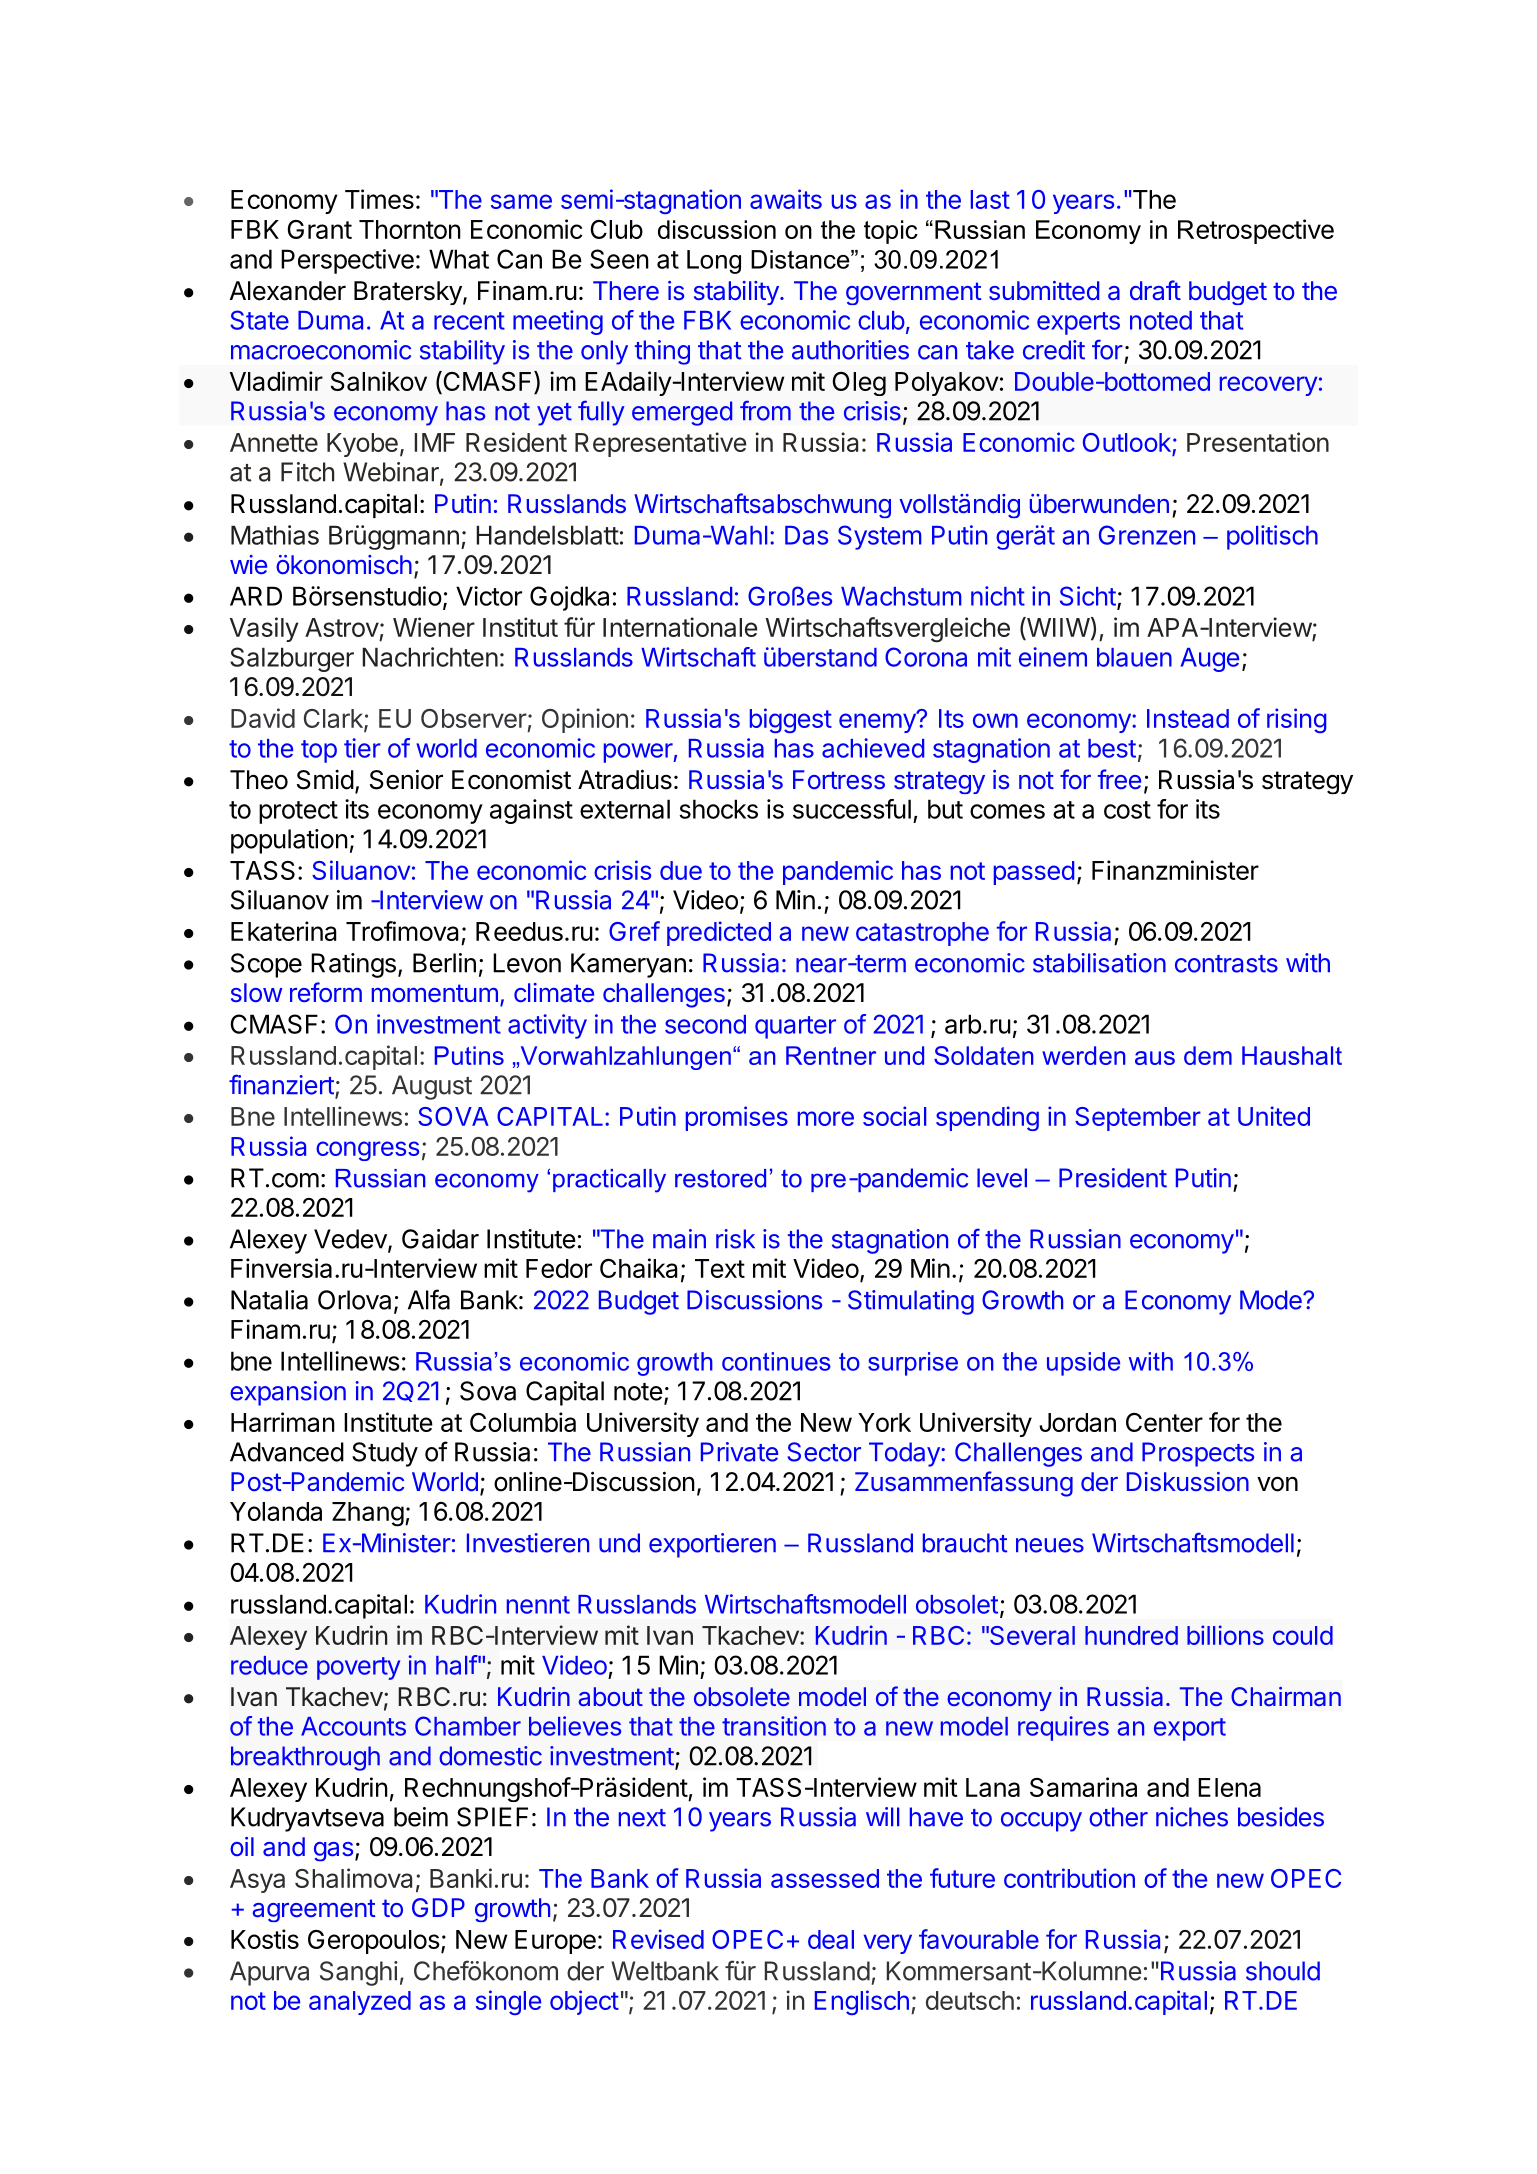  What do you see at coordinates (367, 1151) in the document?
I see `congress` at bounding box center [367, 1151].
